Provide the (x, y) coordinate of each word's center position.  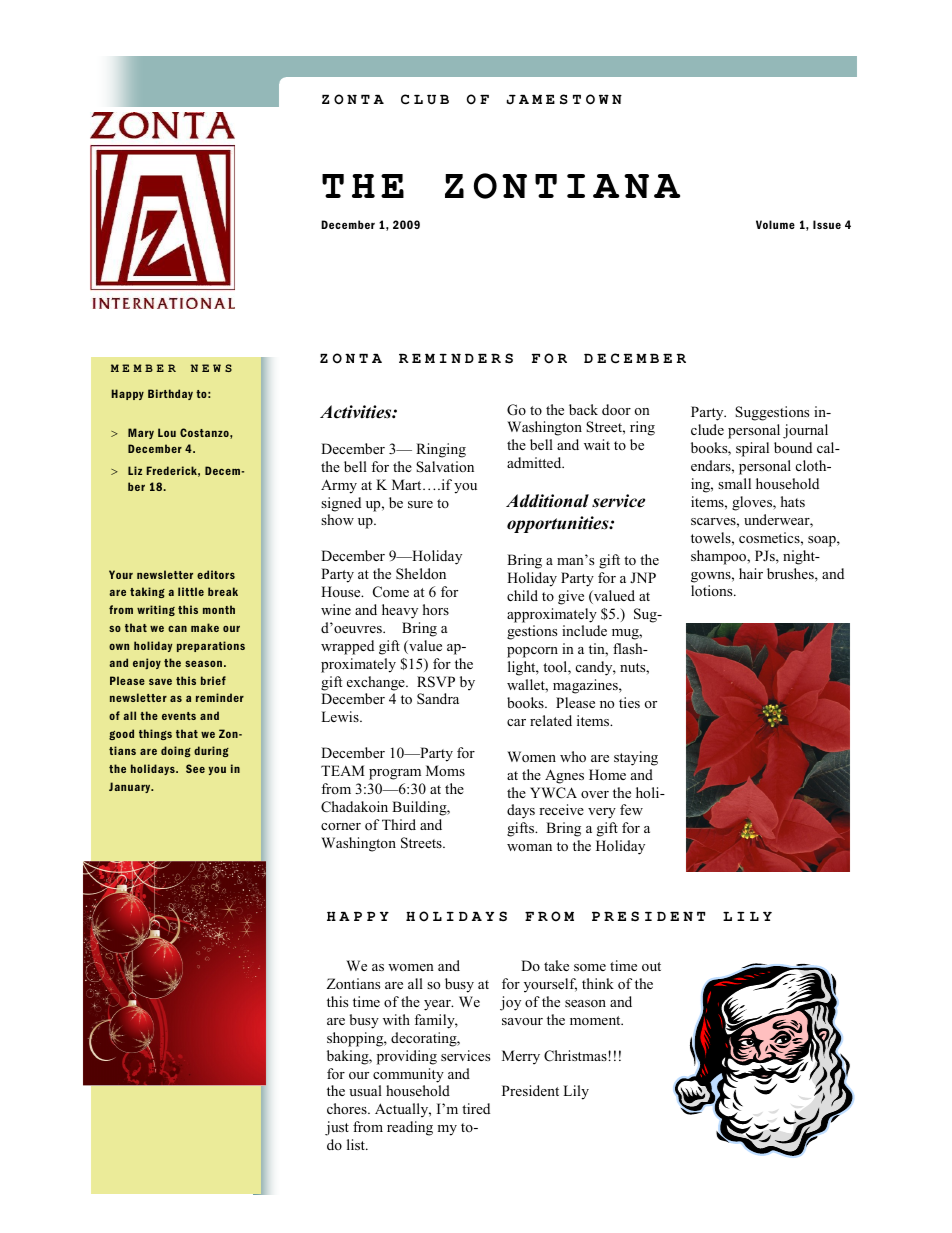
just (337, 1128)
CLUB (425, 99)
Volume (775, 224)
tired (476, 1108)
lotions (713, 590)
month (219, 609)
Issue (827, 224)
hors (436, 609)
